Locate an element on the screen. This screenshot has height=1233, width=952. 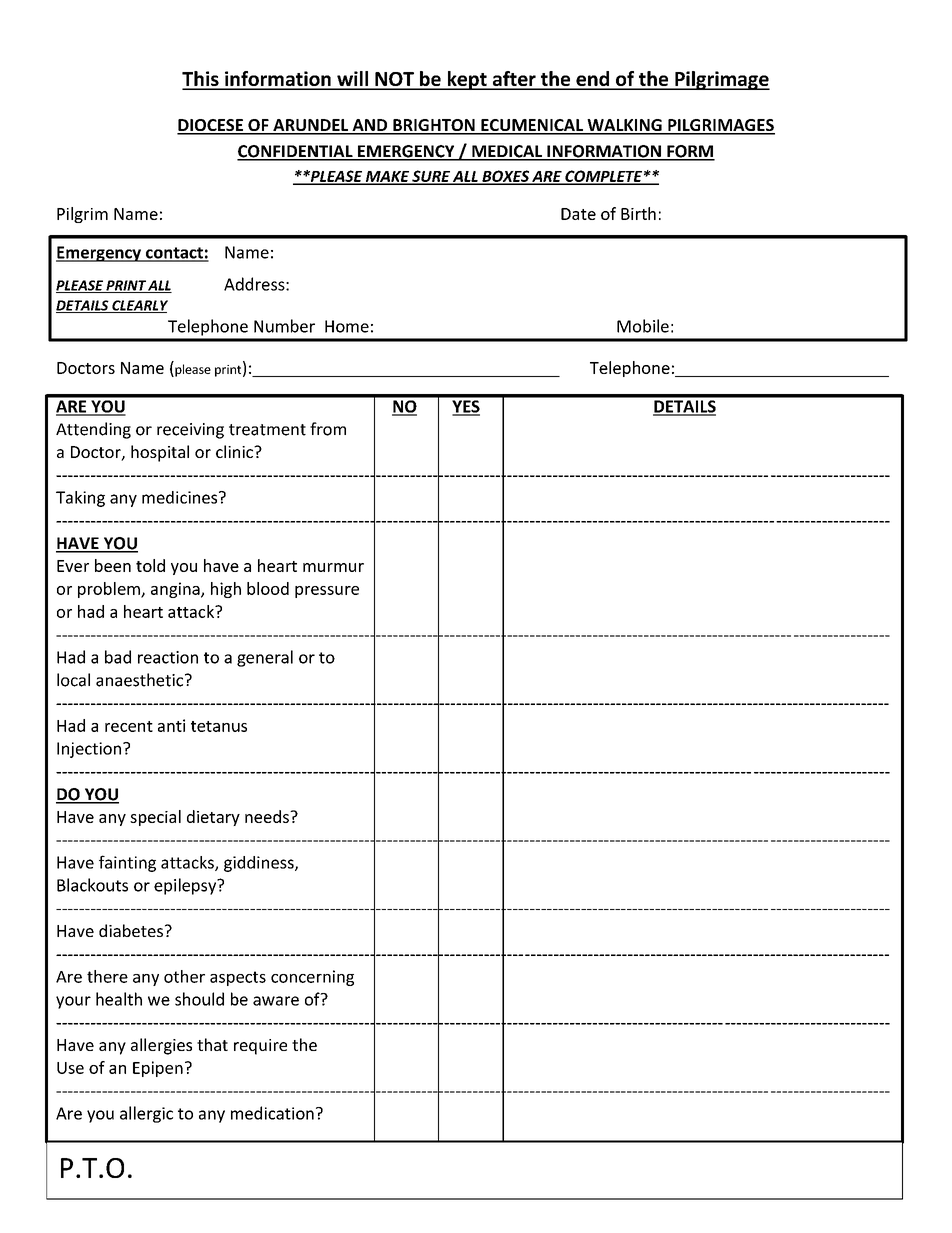
from is located at coordinates (328, 429).
